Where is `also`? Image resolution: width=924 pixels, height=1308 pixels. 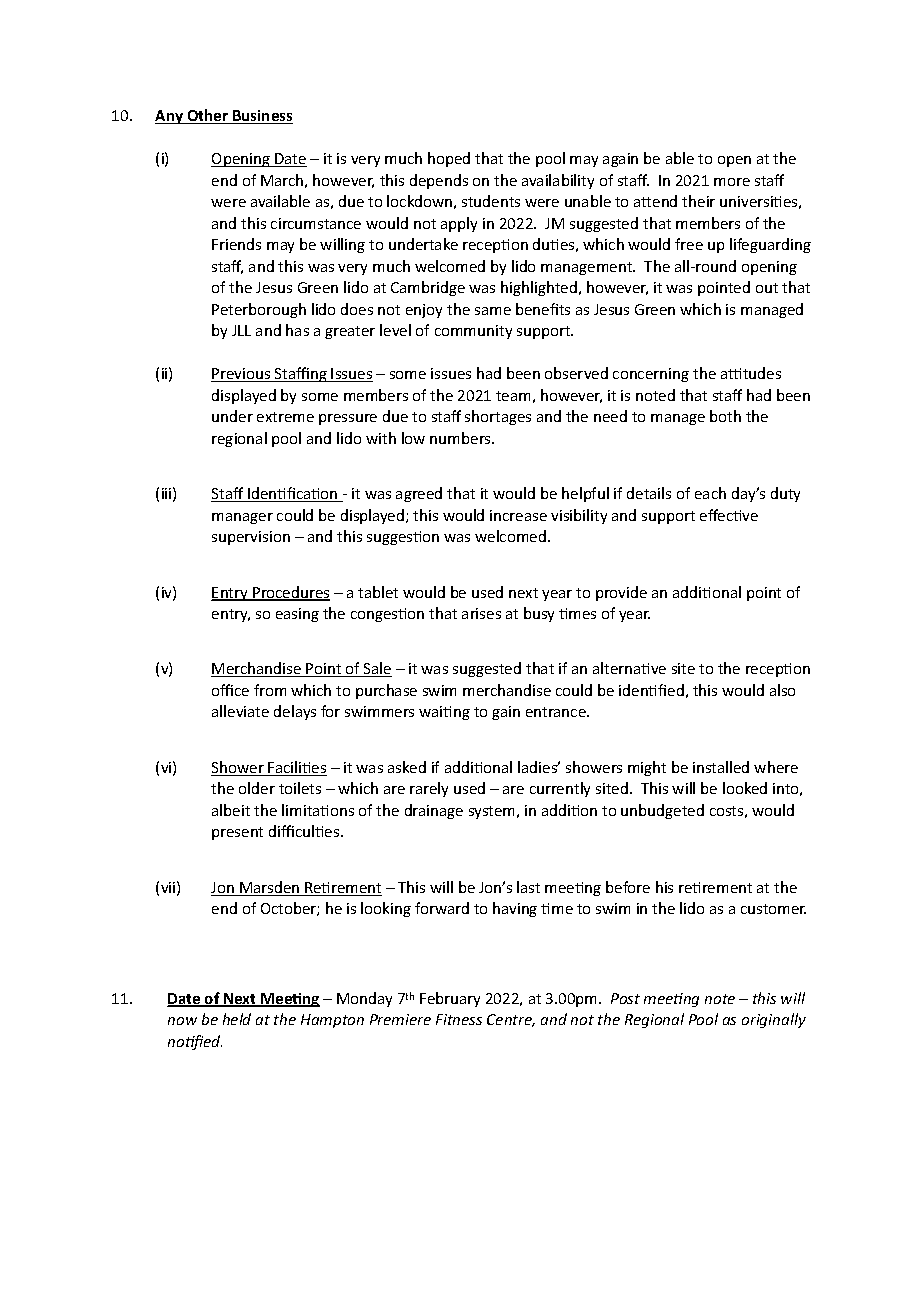
also is located at coordinates (782, 690).
